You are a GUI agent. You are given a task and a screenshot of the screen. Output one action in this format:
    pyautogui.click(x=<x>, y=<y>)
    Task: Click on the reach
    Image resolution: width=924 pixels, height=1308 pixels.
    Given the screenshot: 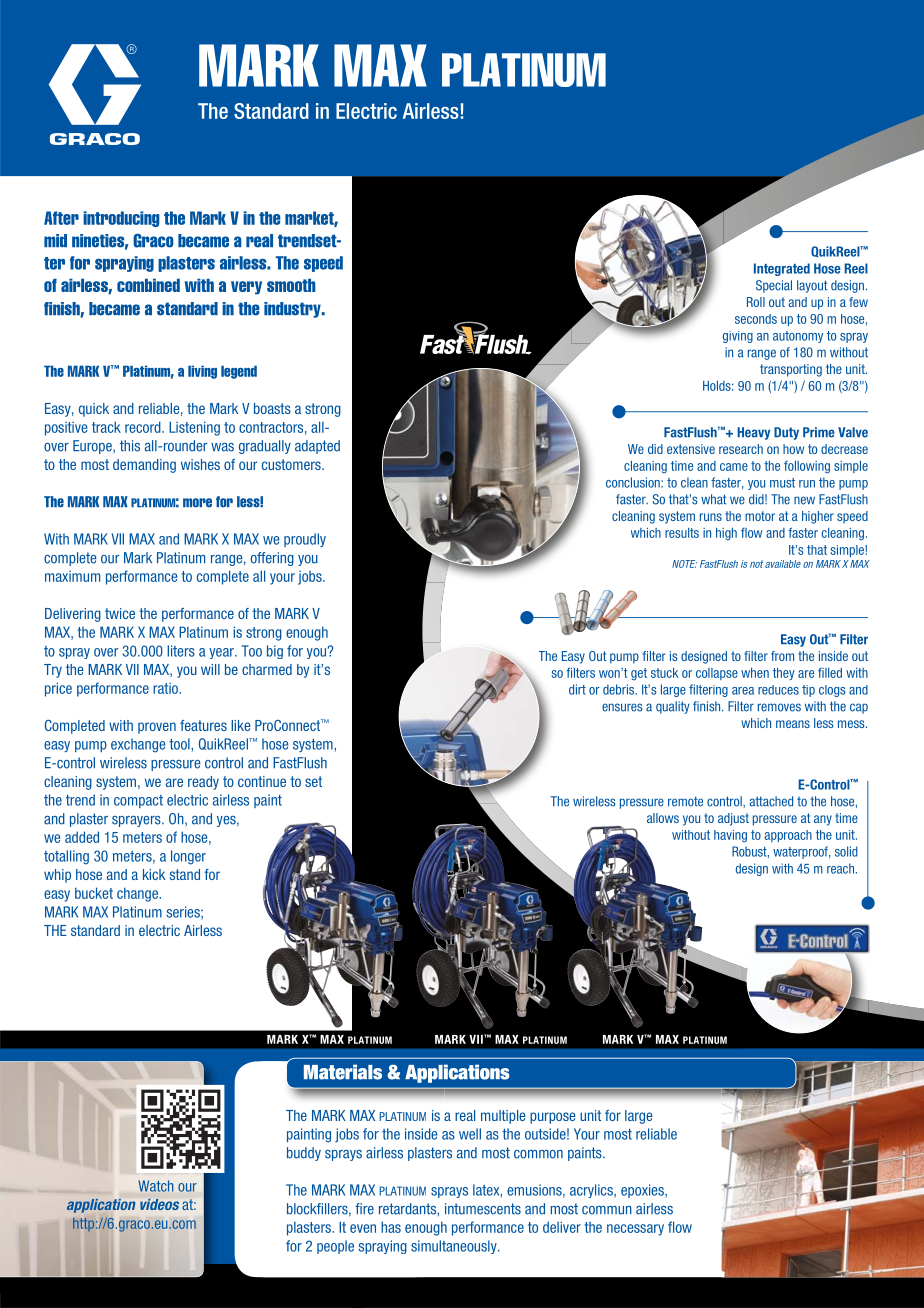 What is the action you would take?
    pyautogui.click(x=840, y=868)
